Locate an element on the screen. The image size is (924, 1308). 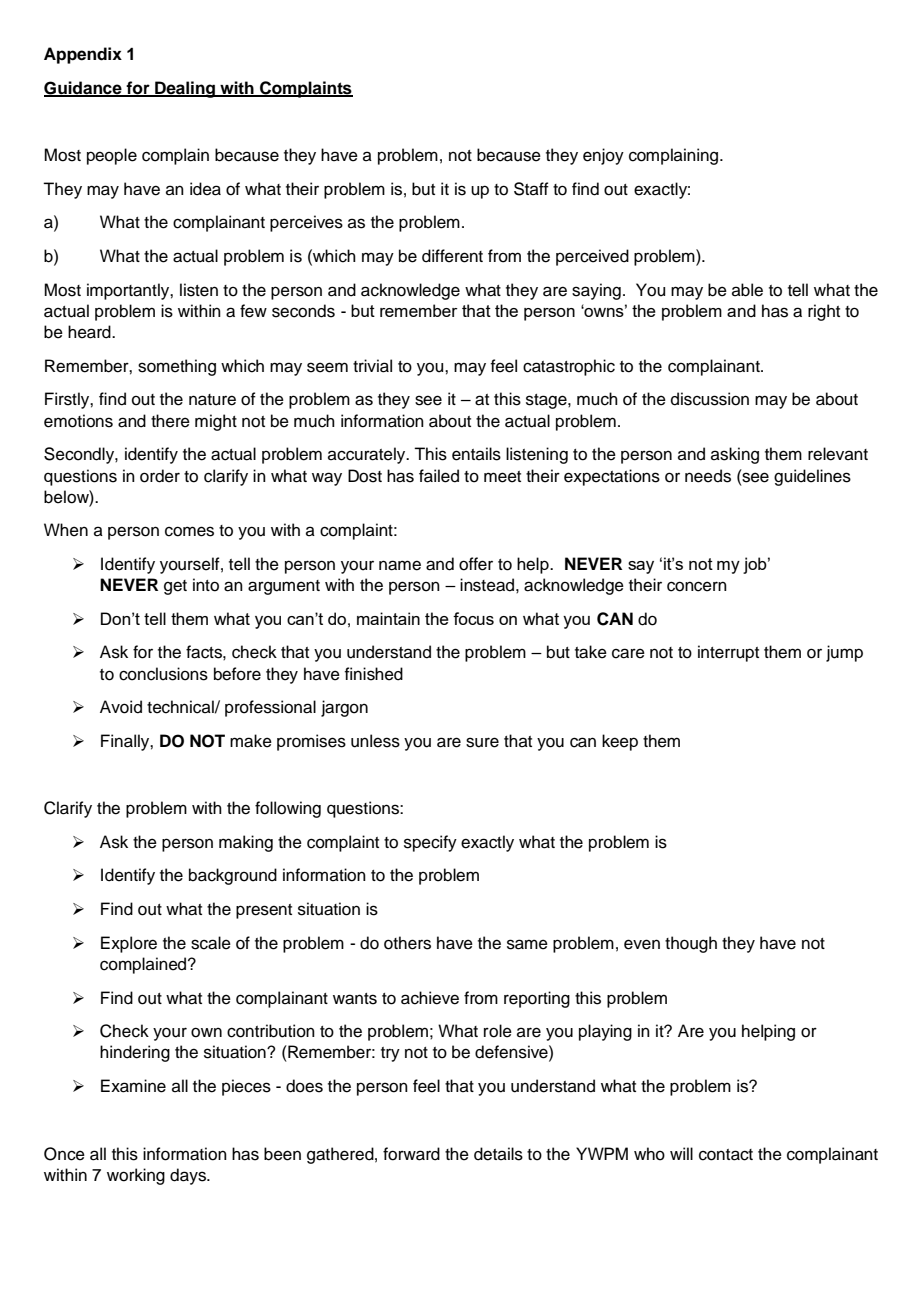
order is located at coordinates (160, 476).
